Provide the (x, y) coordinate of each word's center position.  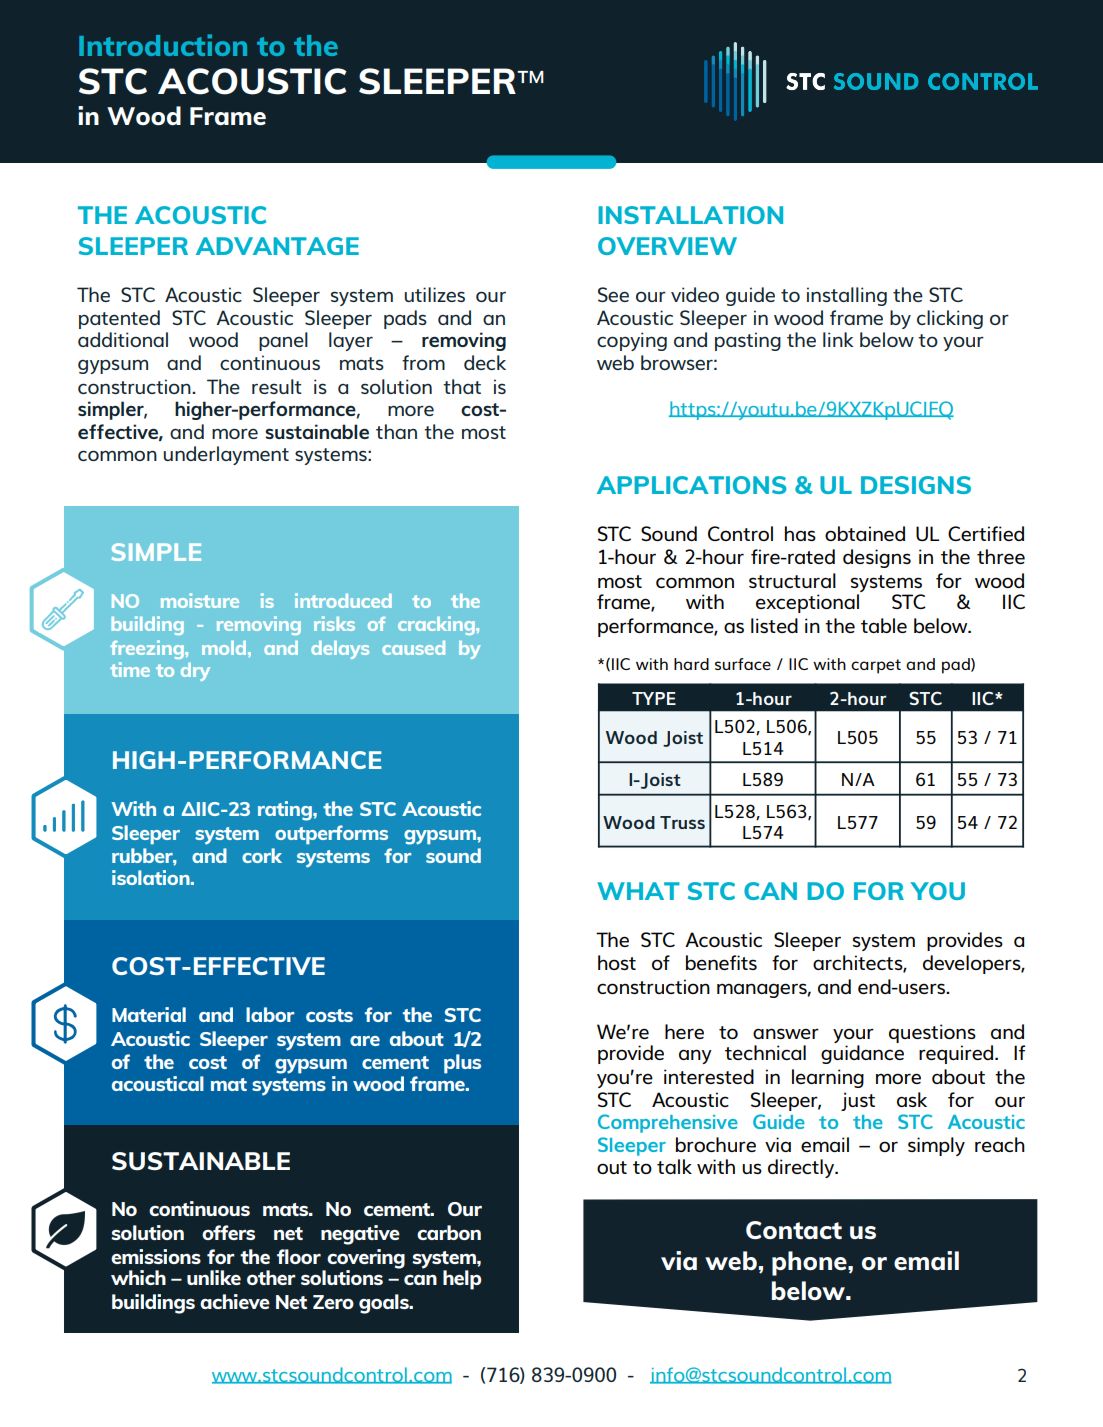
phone (810, 1263)
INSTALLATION (690, 215)
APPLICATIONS (692, 485)
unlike (214, 1277)
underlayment (226, 455)
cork (262, 855)
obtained (865, 533)
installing (847, 296)
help (462, 1280)
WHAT (638, 891)
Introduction (163, 45)
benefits (721, 962)
